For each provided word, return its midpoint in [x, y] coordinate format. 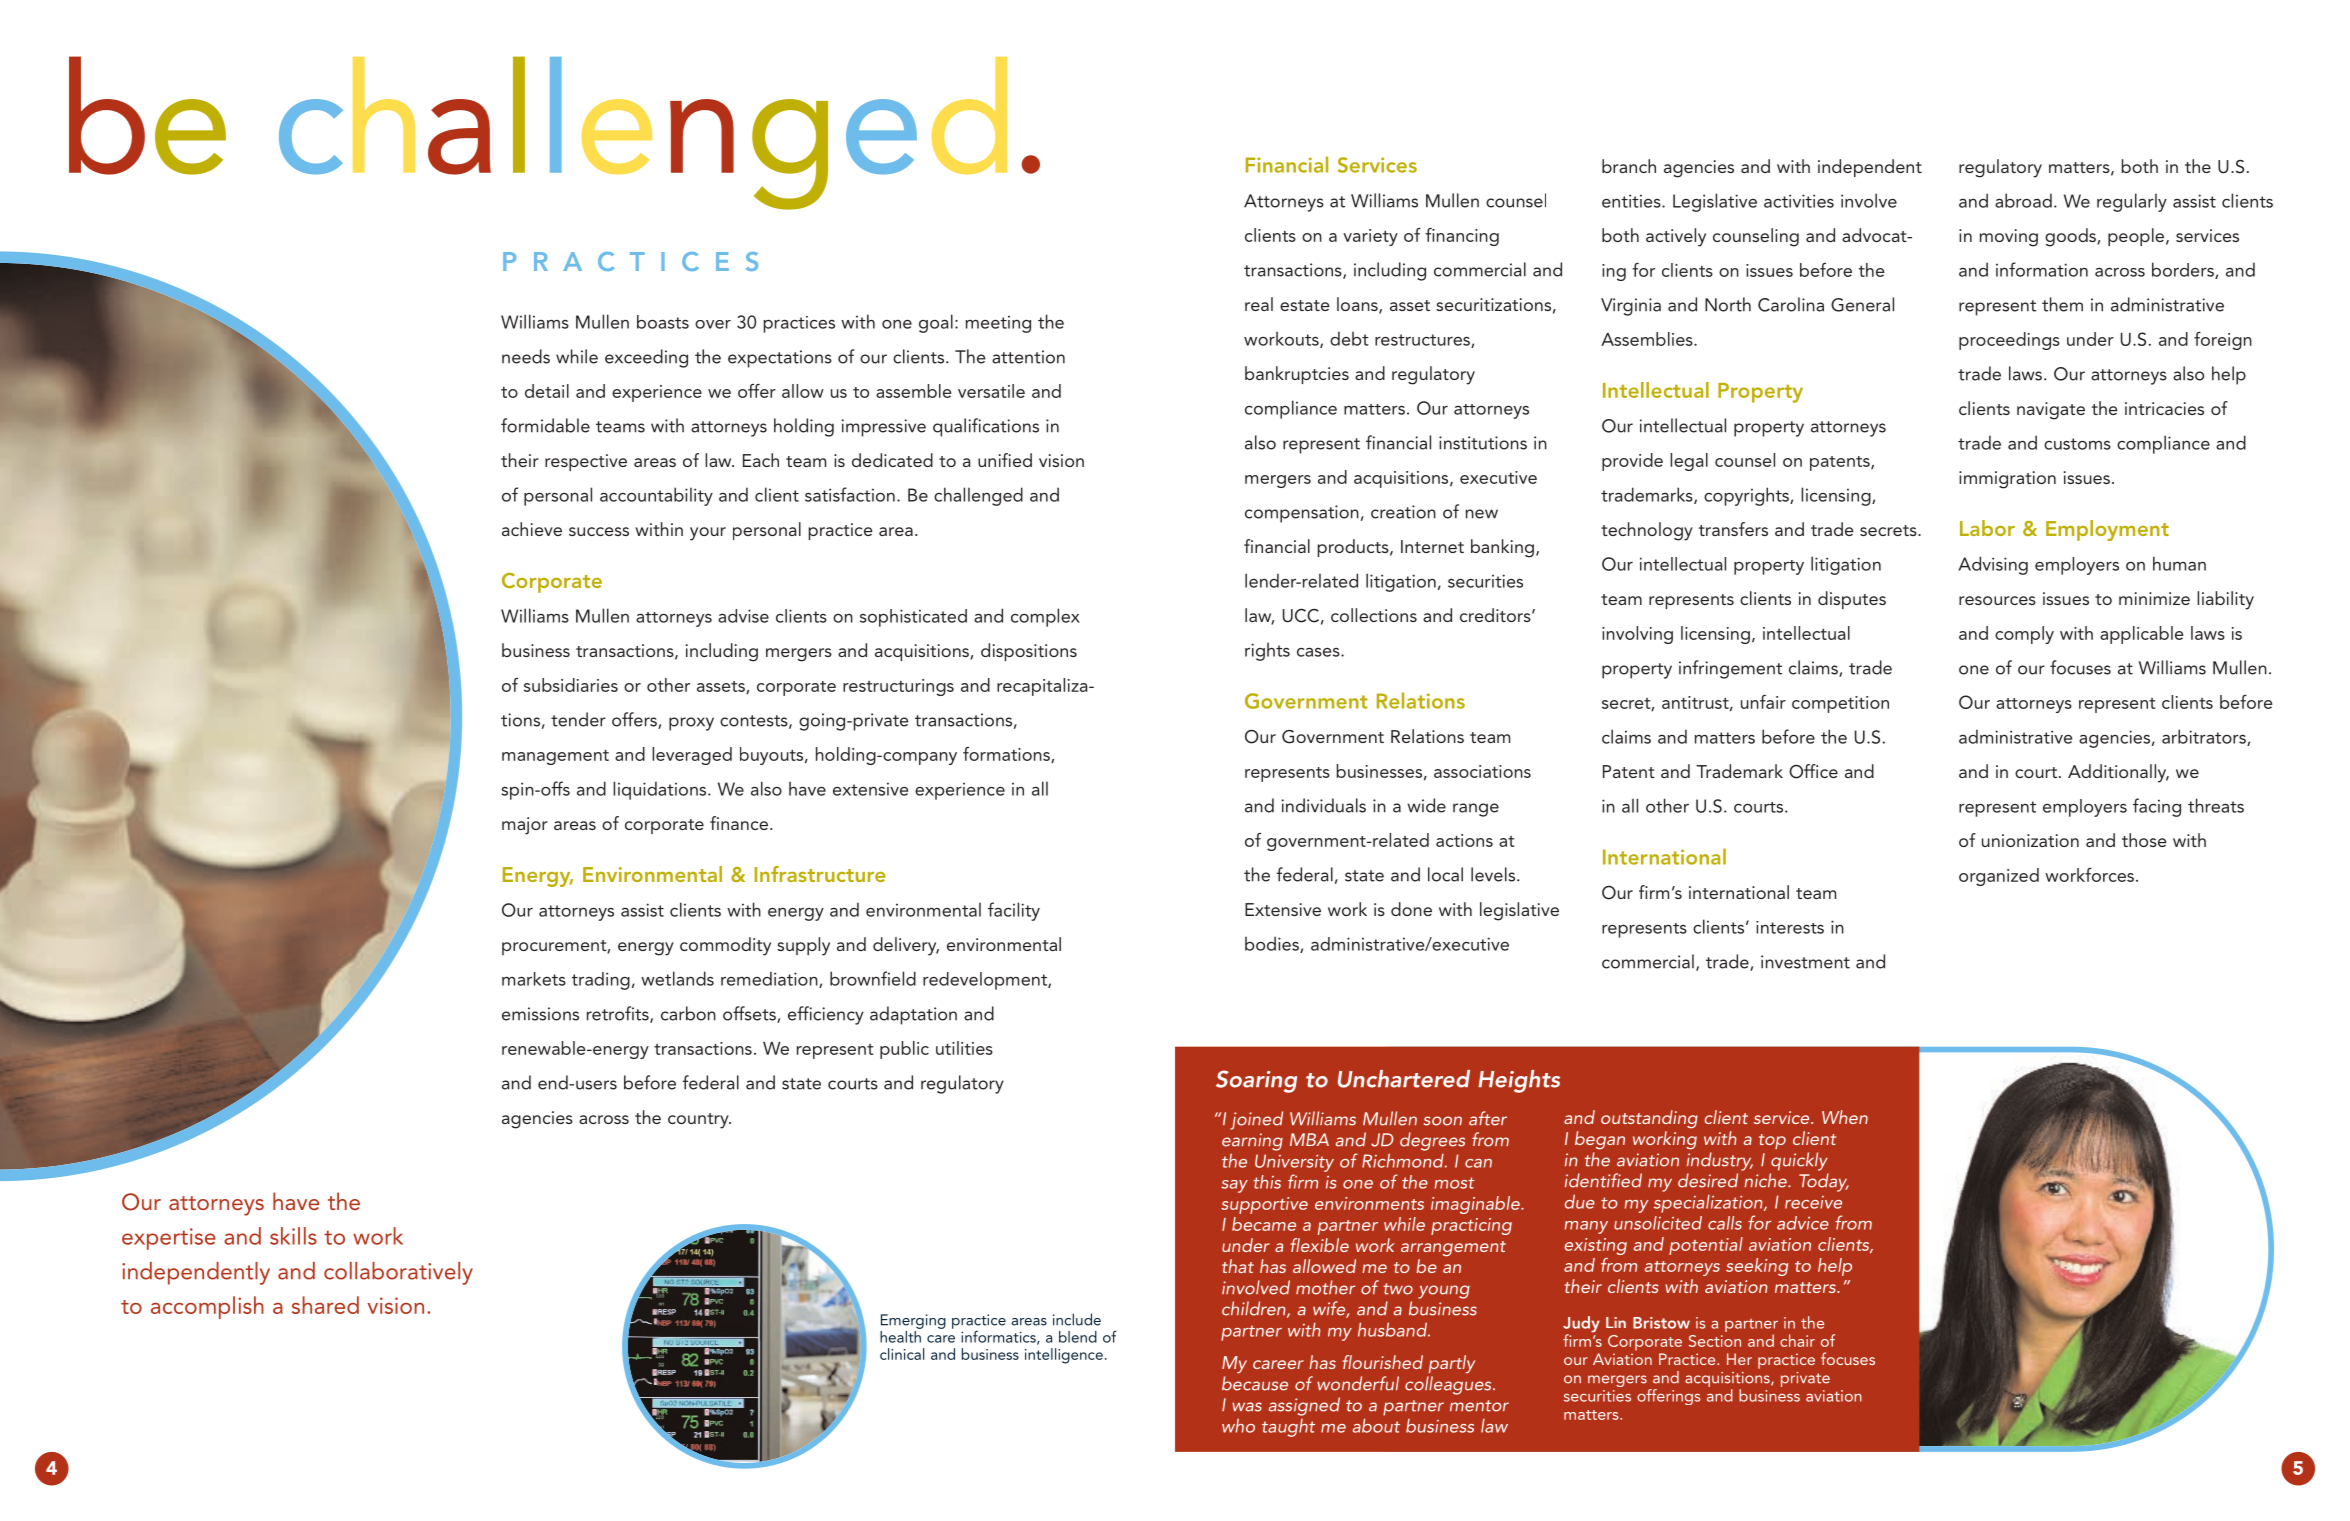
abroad [2023, 200]
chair [1797, 1340]
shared [325, 1305]
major [525, 826]
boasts [663, 322]
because [1255, 1383]
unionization [2030, 840]
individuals [1323, 805]
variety [1370, 237]
